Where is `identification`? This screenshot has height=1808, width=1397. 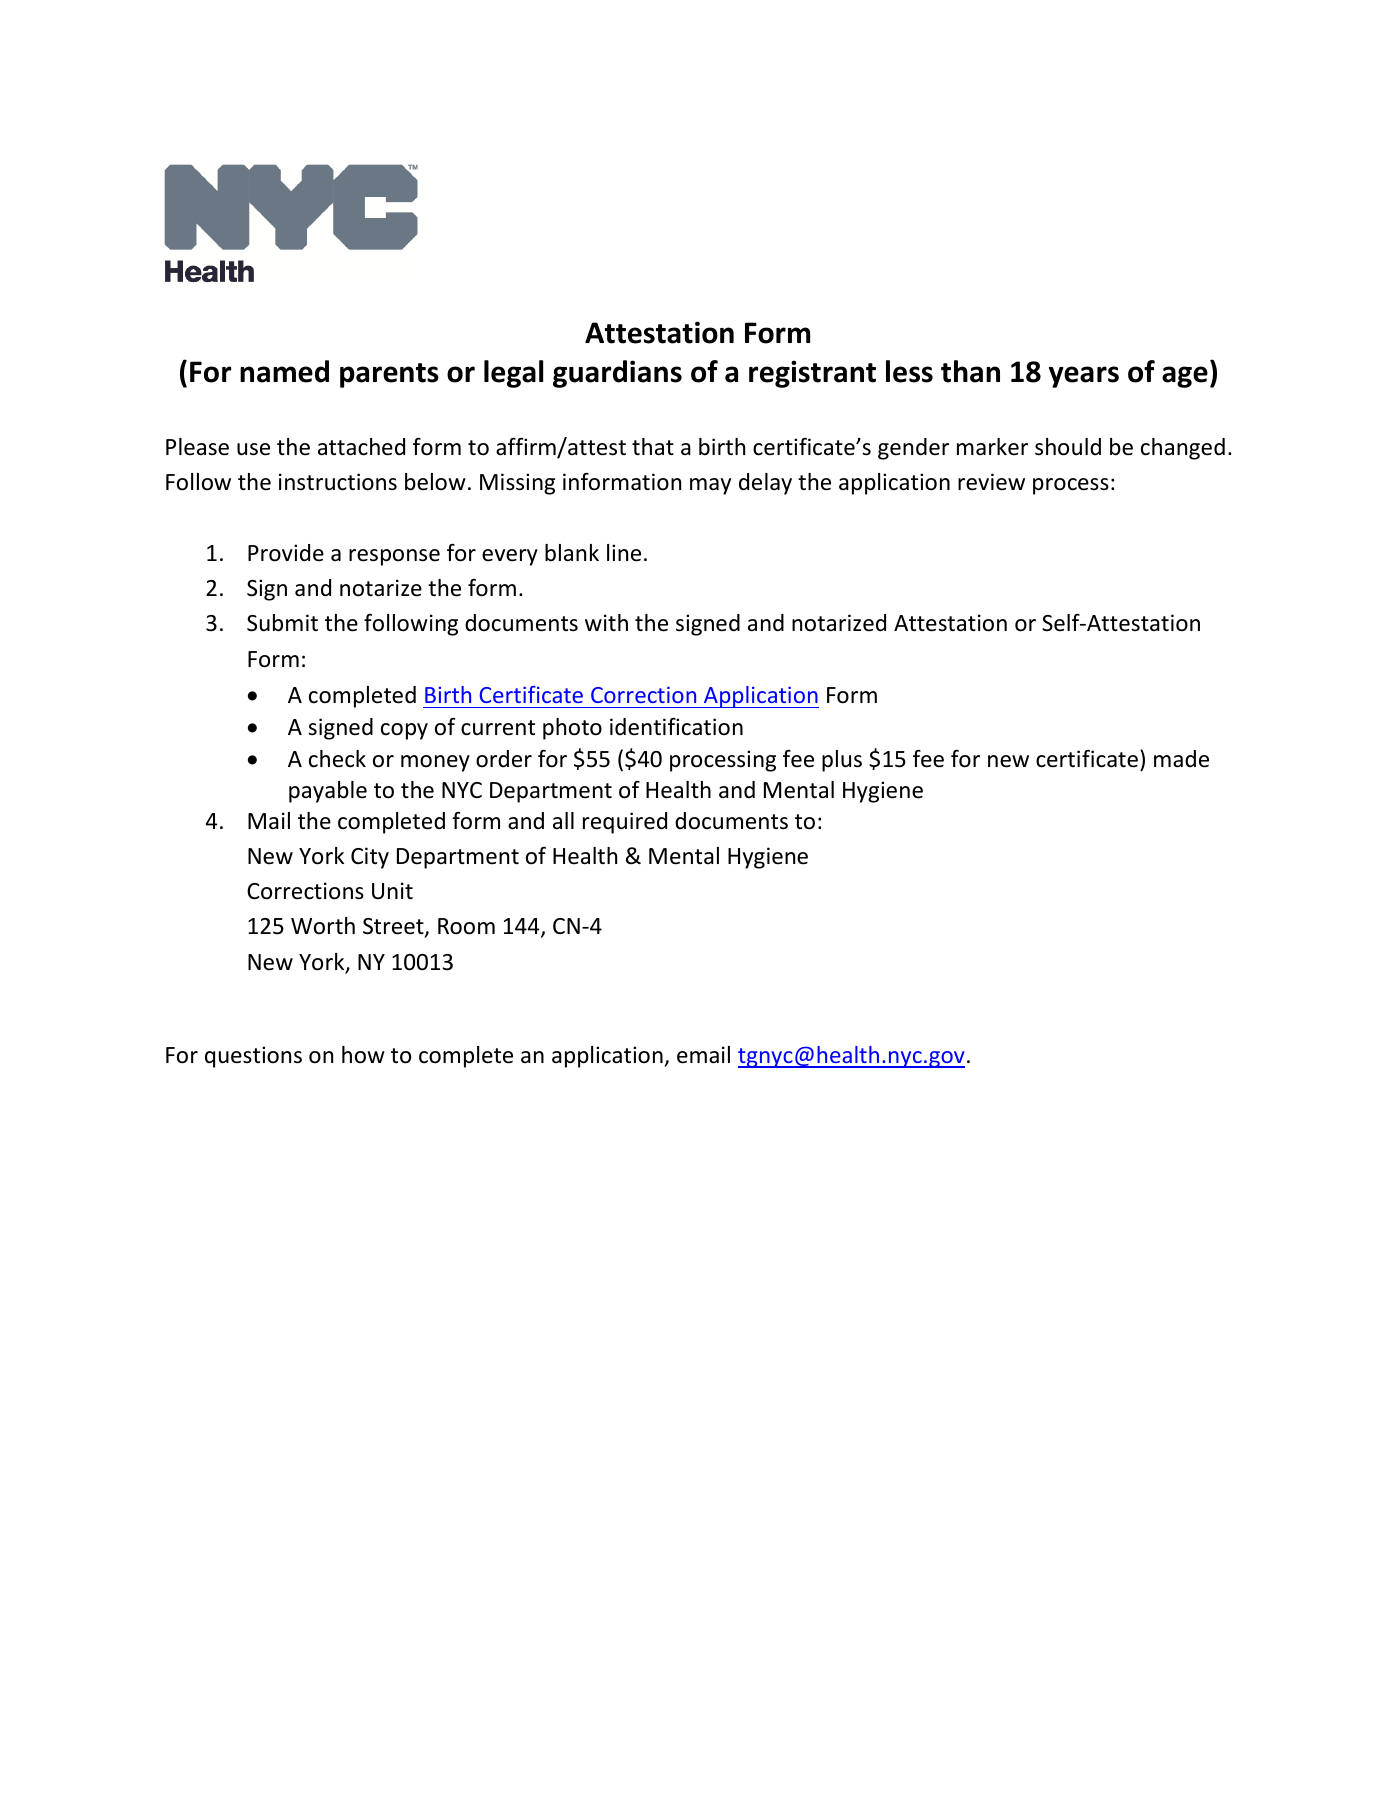 identification is located at coordinates (676, 726).
